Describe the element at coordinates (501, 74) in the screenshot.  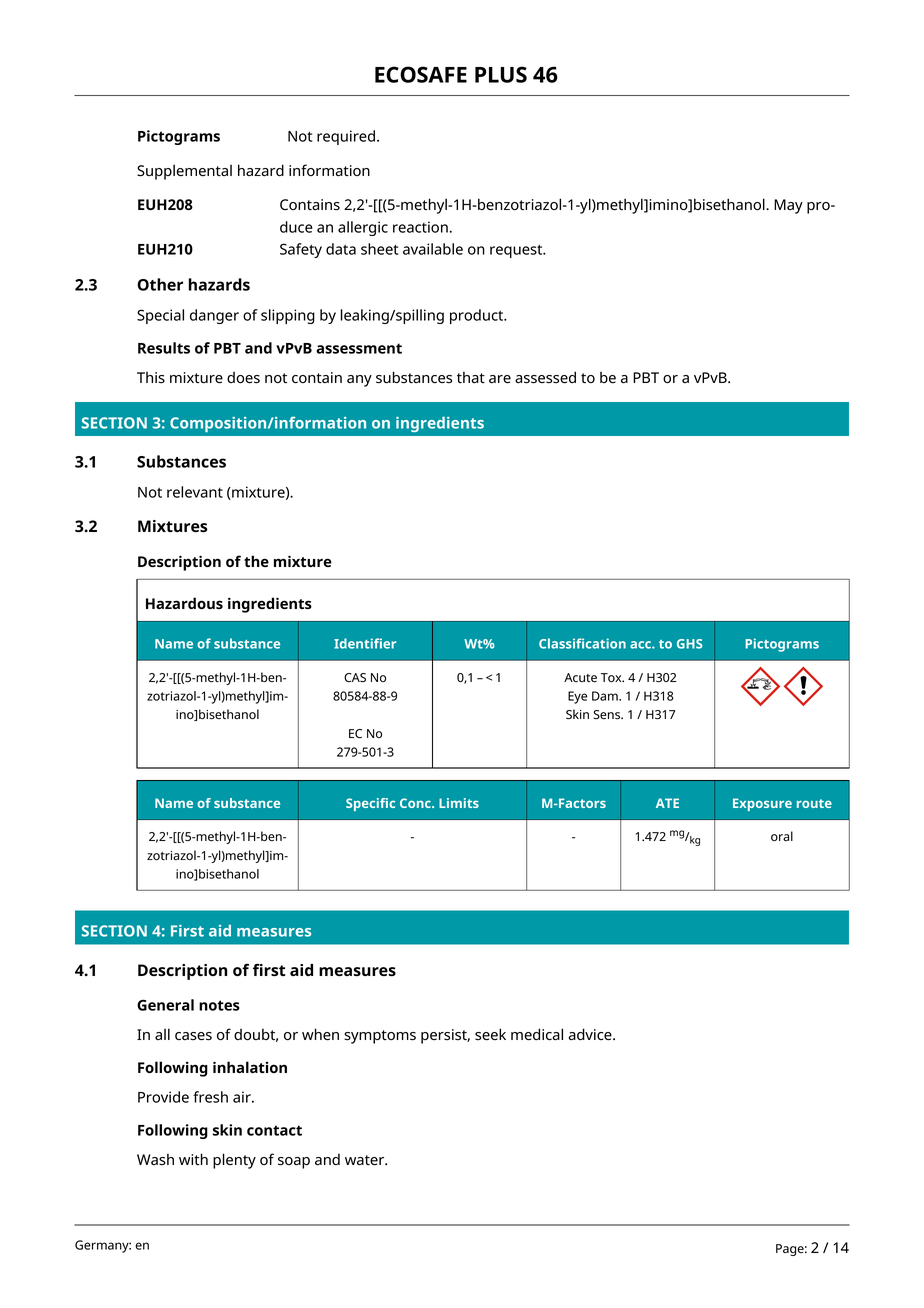
I see `PLUS` at that location.
